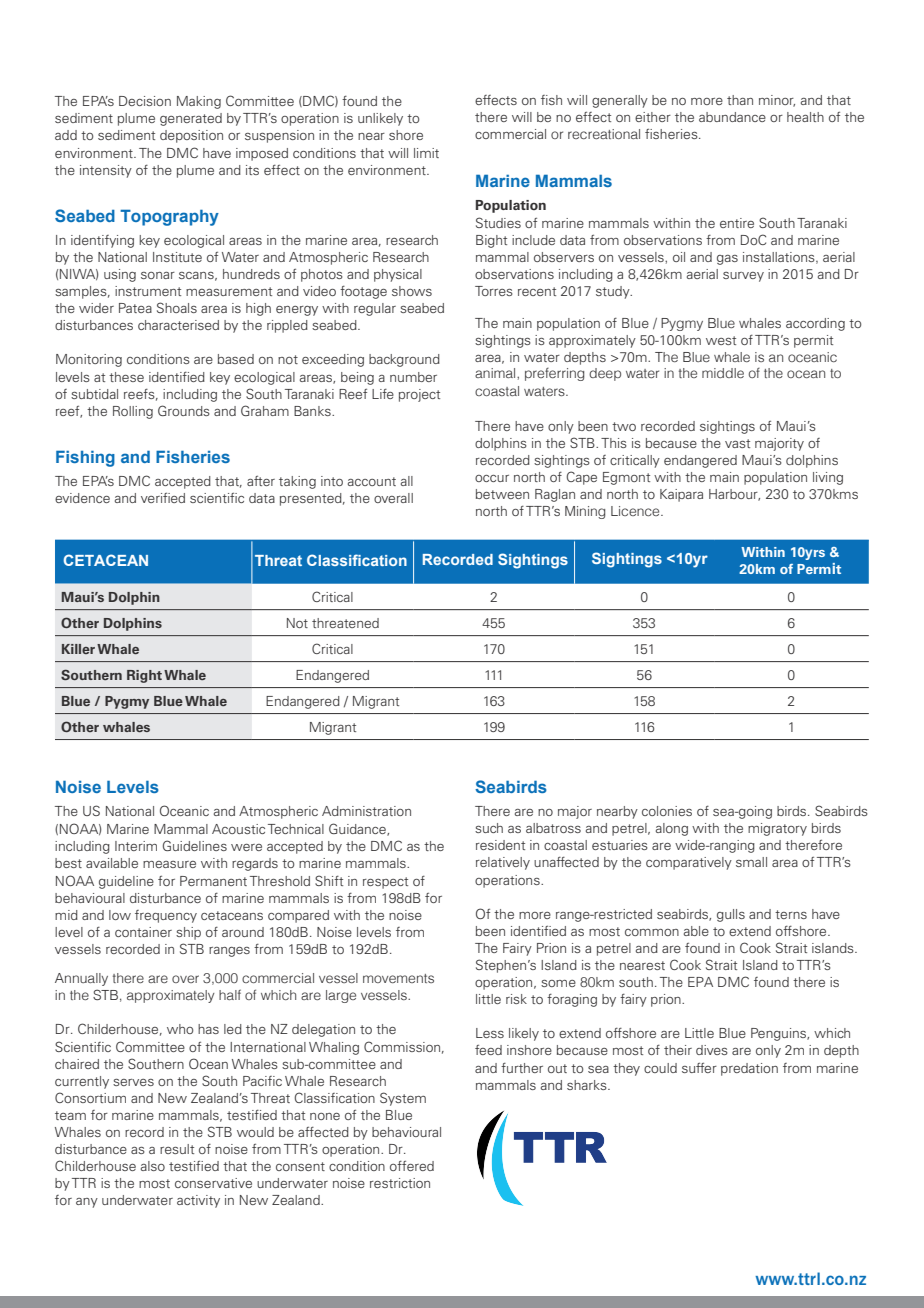 The height and width of the screenshot is (1308, 924). I want to click on offered, so click(412, 1166).
